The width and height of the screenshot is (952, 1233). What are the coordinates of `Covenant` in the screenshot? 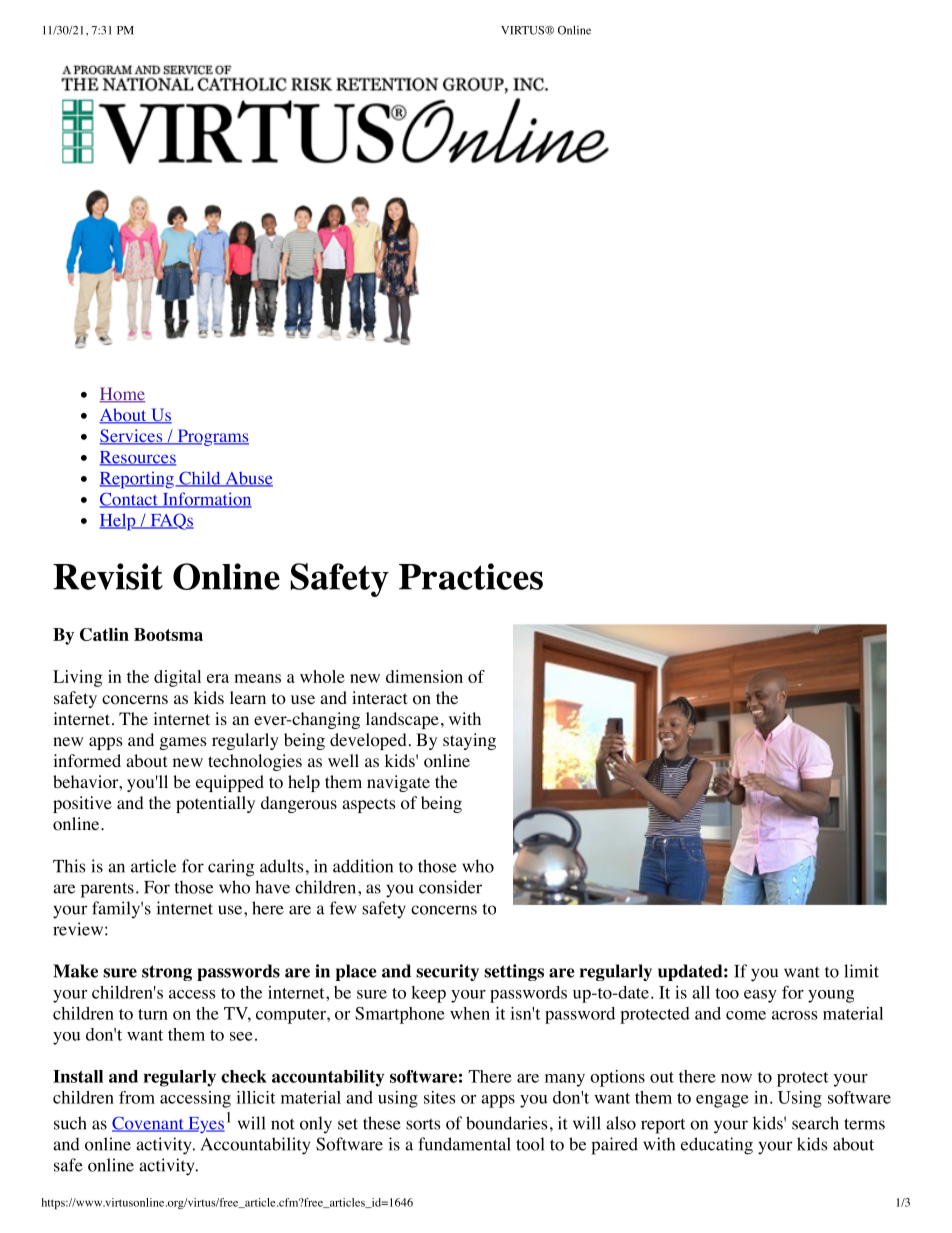 It's located at (149, 1124).
